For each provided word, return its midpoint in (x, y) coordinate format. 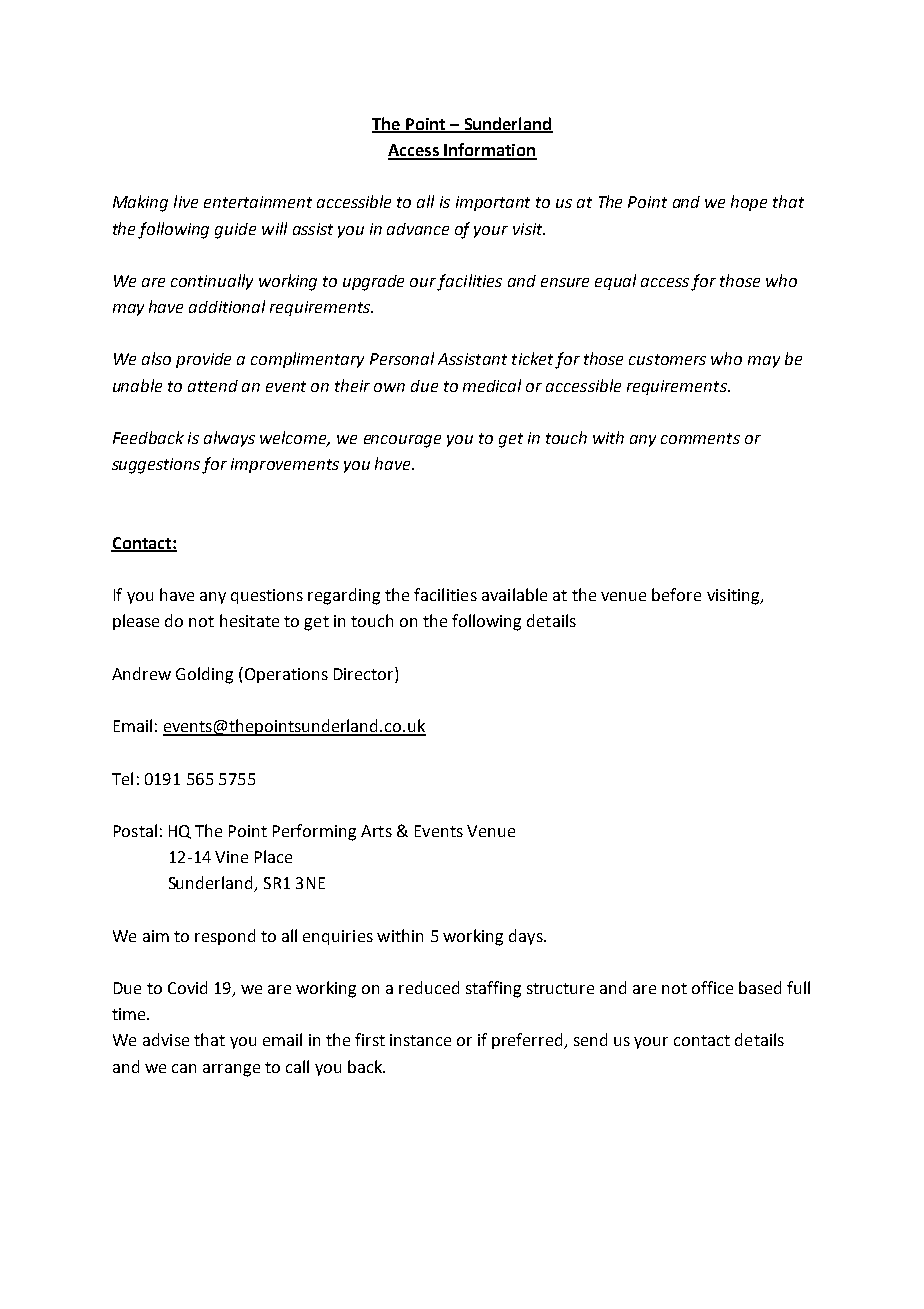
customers (667, 359)
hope (749, 203)
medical (492, 385)
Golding (204, 675)
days (527, 937)
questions (267, 596)
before (676, 594)
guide (235, 231)
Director (365, 673)
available (514, 594)
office (712, 987)
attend (213, 386)
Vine (231, 857)
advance (418, 229)
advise (166, 1039)
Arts (376, 831)
